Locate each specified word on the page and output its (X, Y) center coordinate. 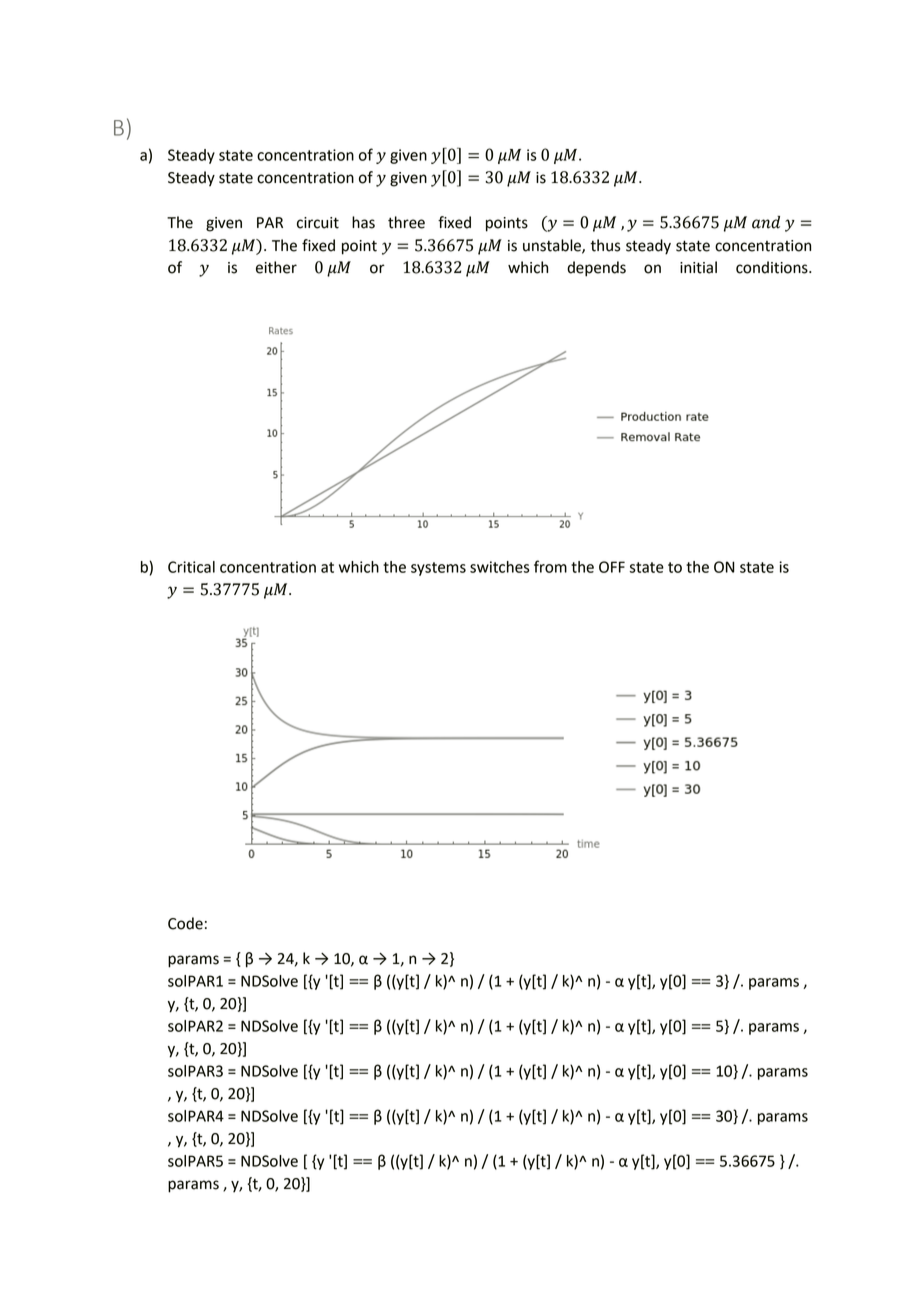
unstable (553, 246)
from (550, 566)
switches (500, 567)
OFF (612, 567)
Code (185, 923)
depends (596, 269)
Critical (191, 567)
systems (438, 569)
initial (698, 267)
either (276, 267)
